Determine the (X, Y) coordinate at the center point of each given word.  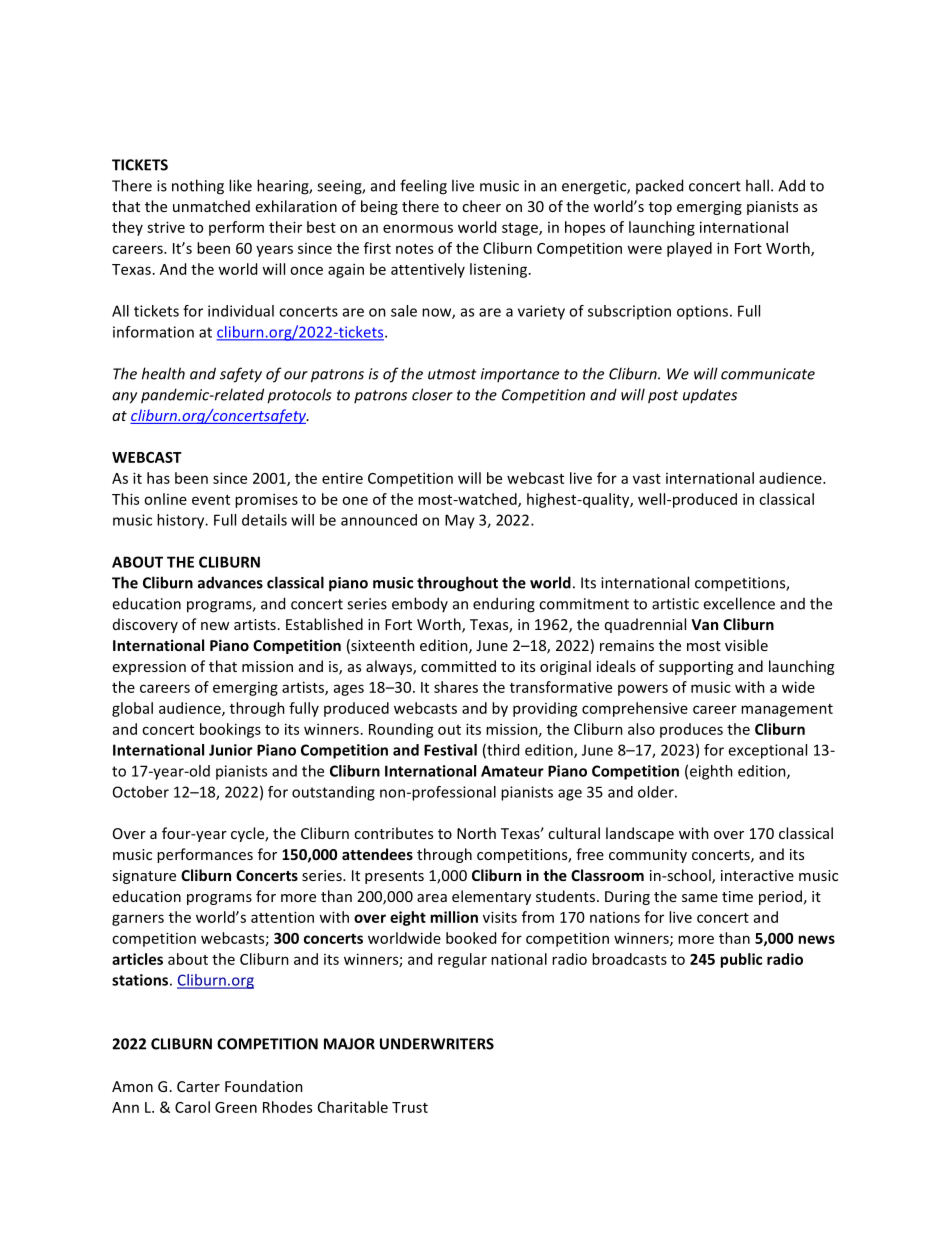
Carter (198, 1086)
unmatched (211, 206)
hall (757, 185)
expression (149, 668)
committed (458, 666)
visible (746, 645)
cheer (481, 206)
